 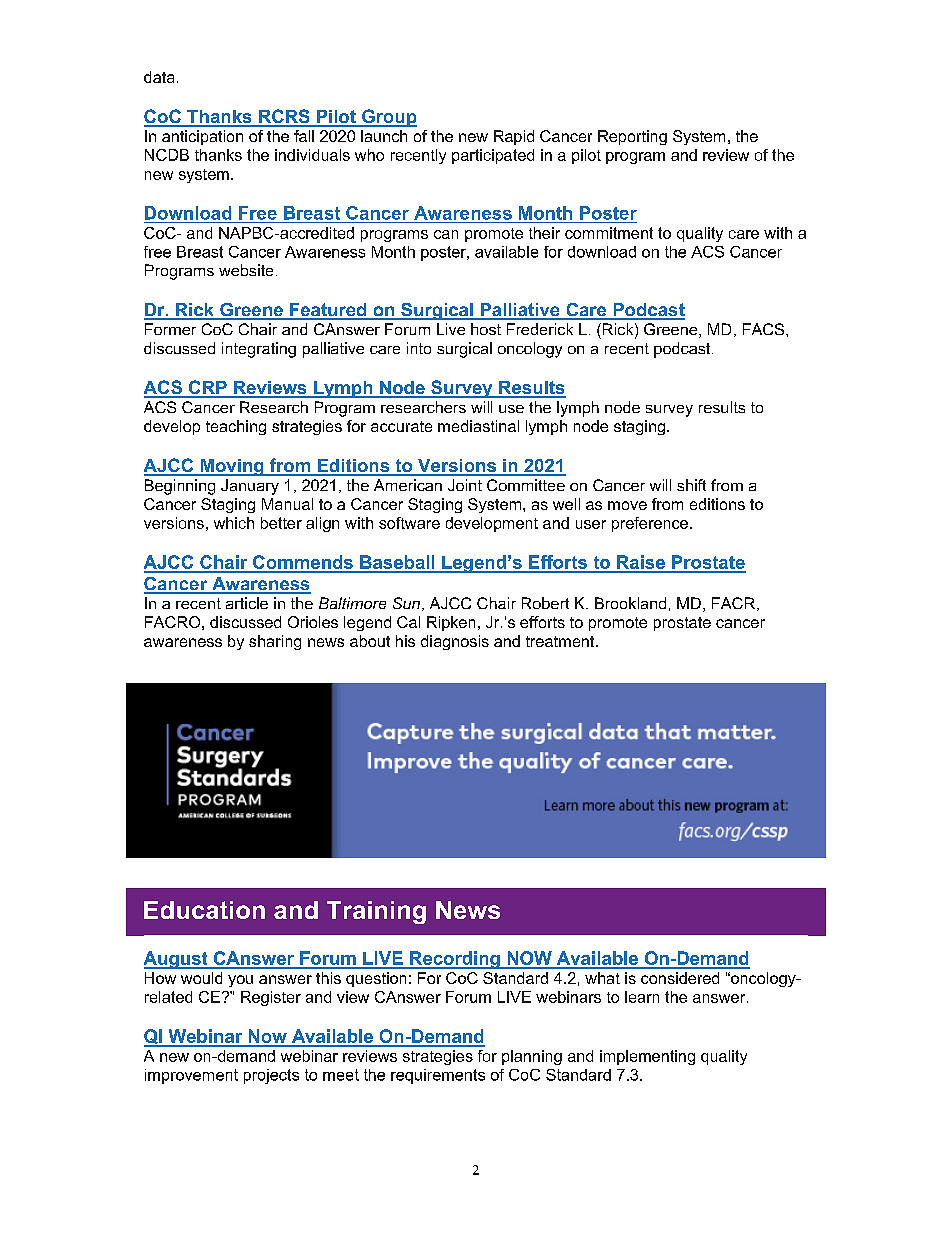 What do you see at coordinates (514, 137) in the screenshot?
I see `Rapid` at bounding box center [514, 137].
